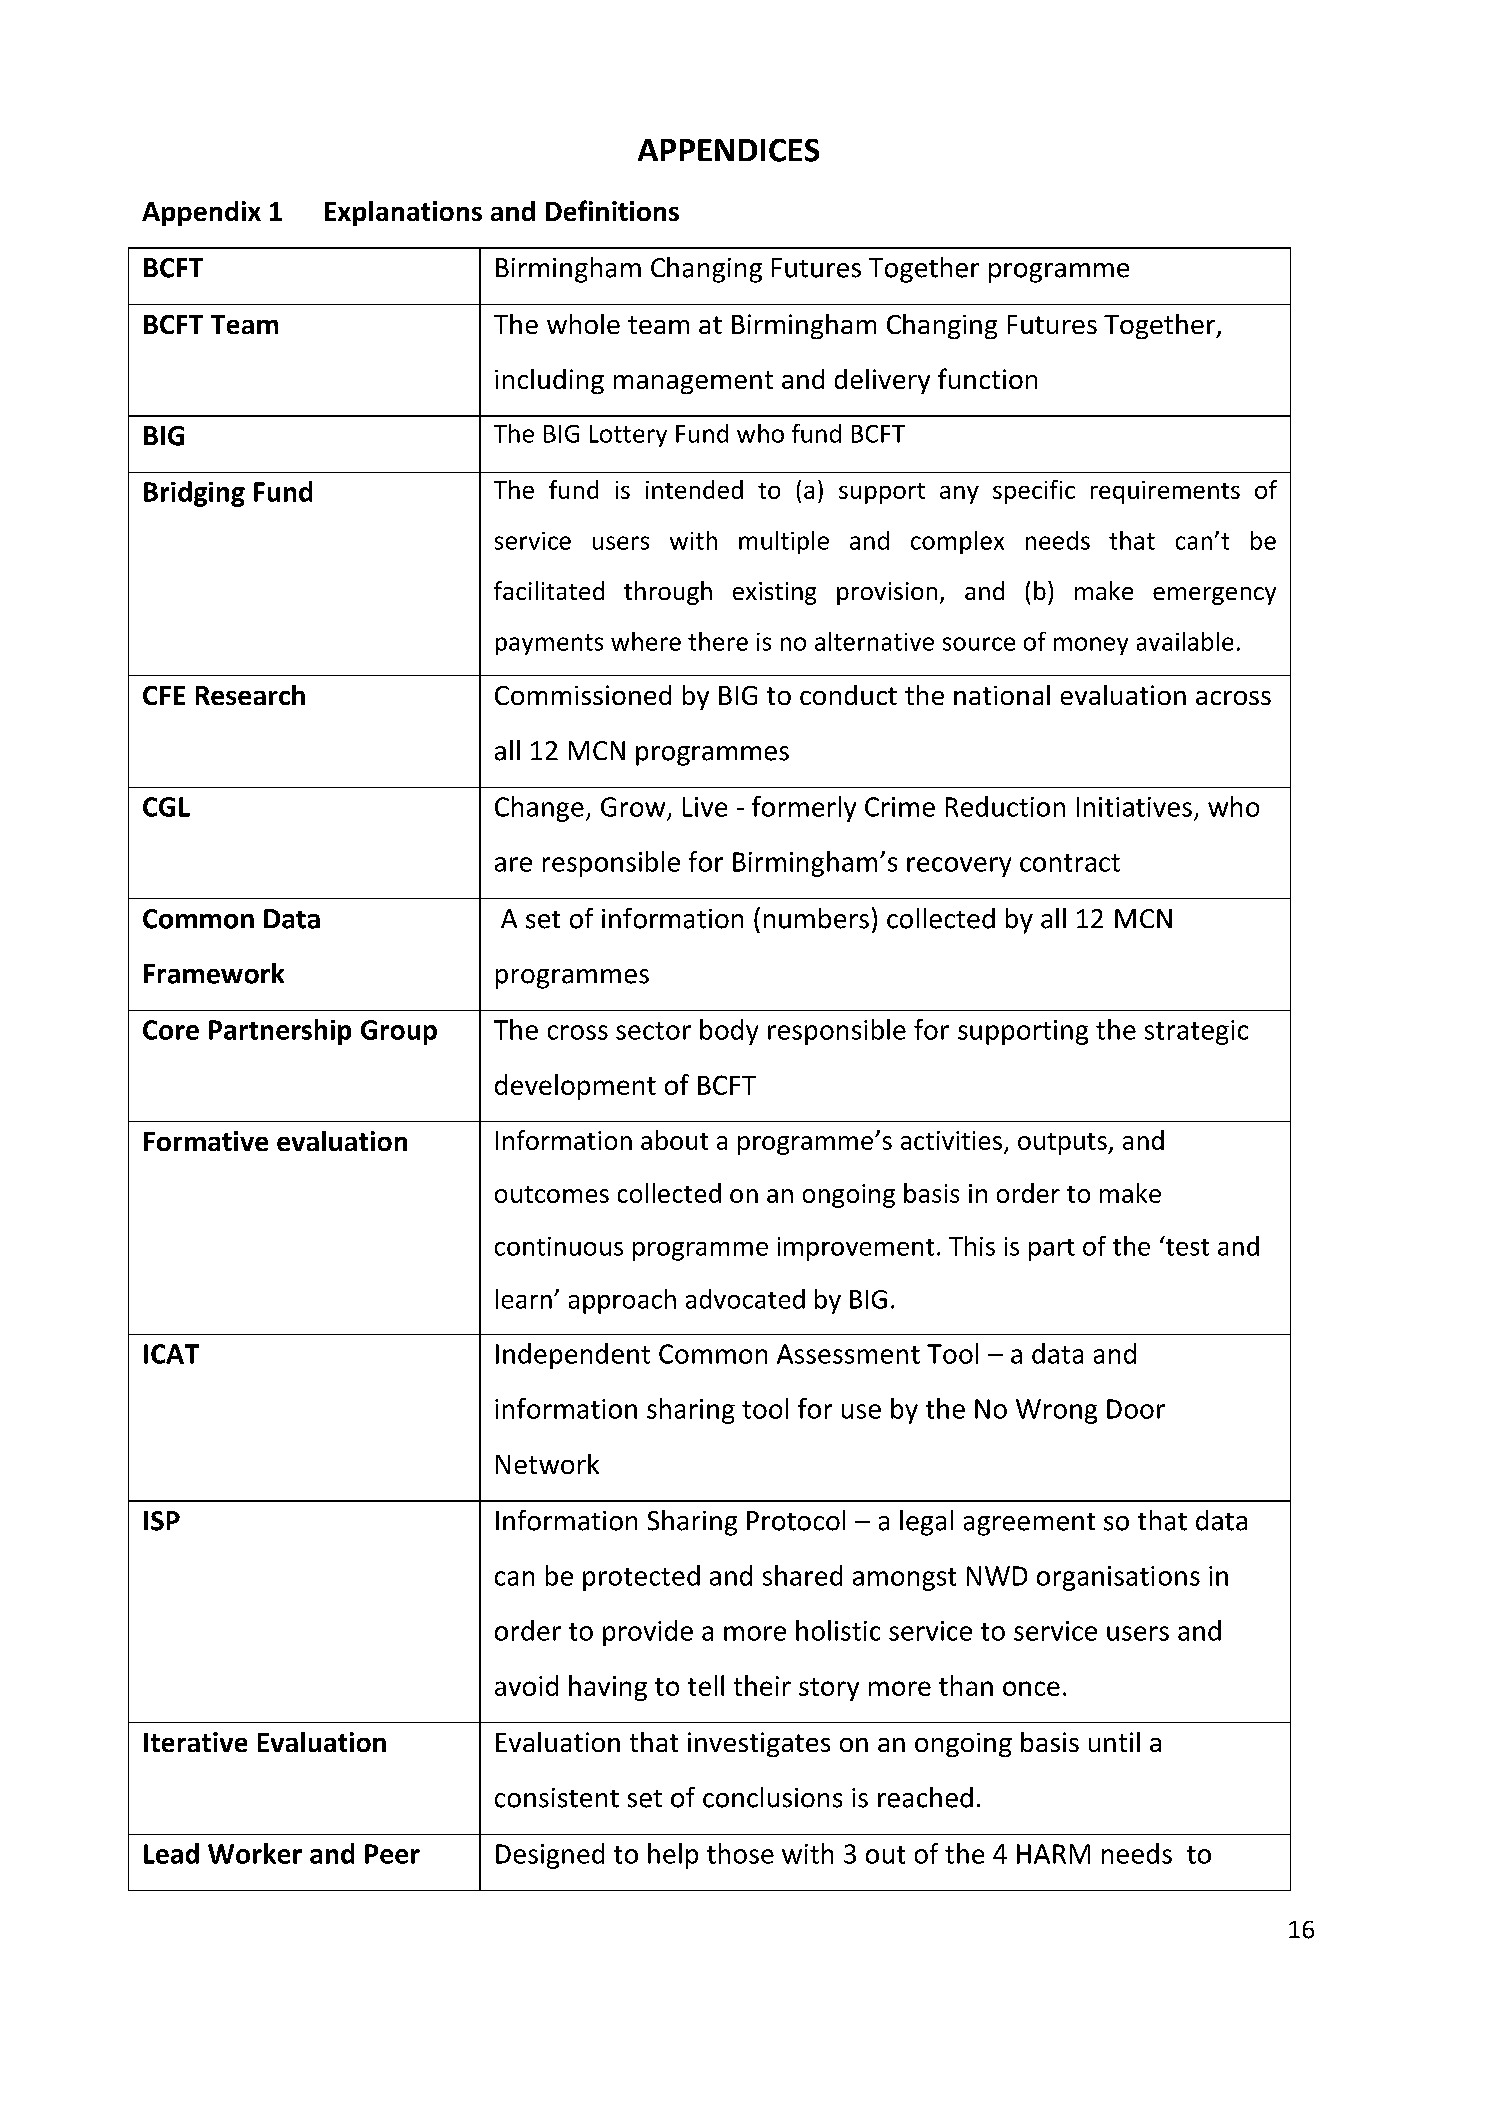 Image resolution: width=1493 pixels, height=2112 pixels. I want to click on Wrong, so click(1056, 1411).
